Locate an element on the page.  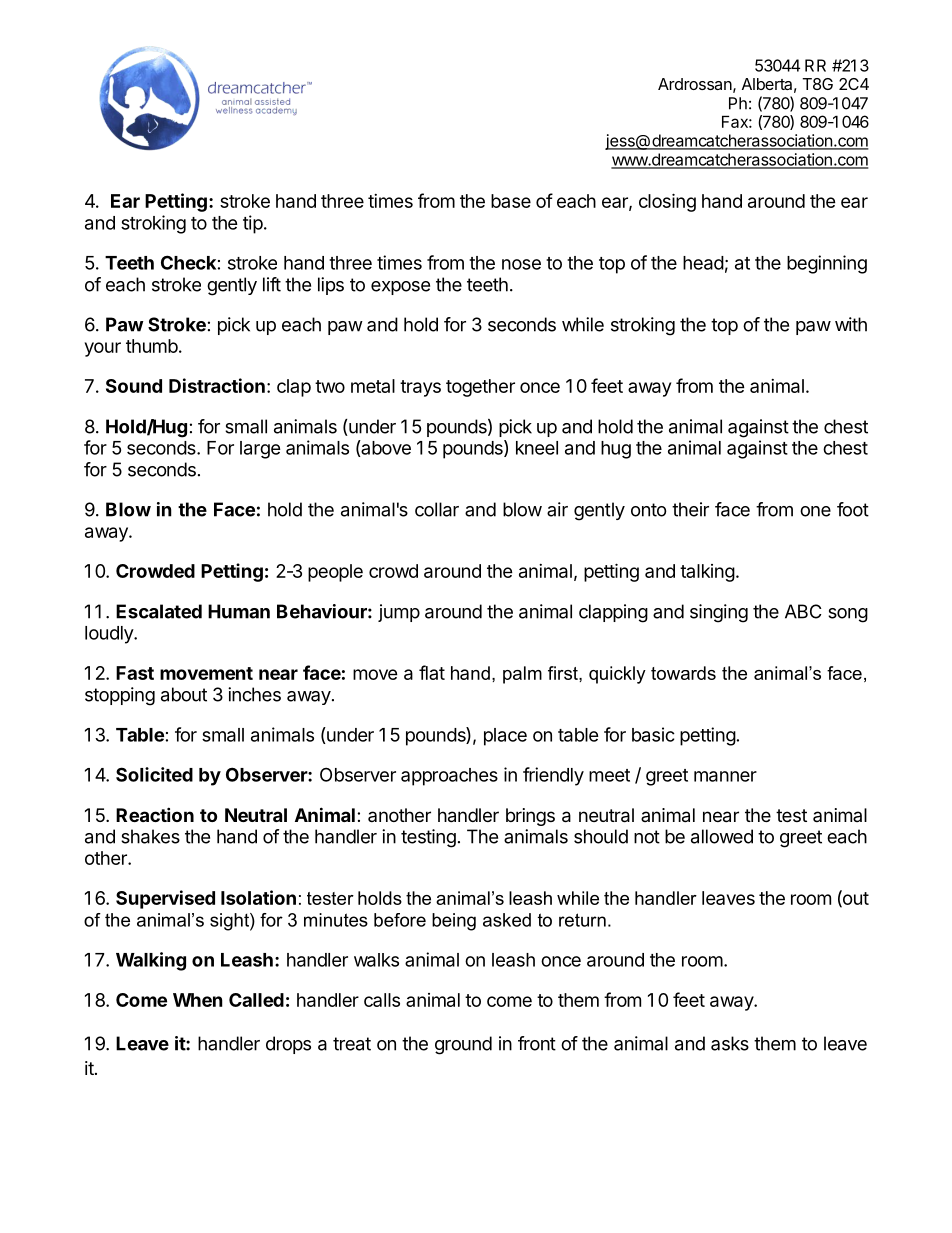
When is located at coordinates (198, 1000).
